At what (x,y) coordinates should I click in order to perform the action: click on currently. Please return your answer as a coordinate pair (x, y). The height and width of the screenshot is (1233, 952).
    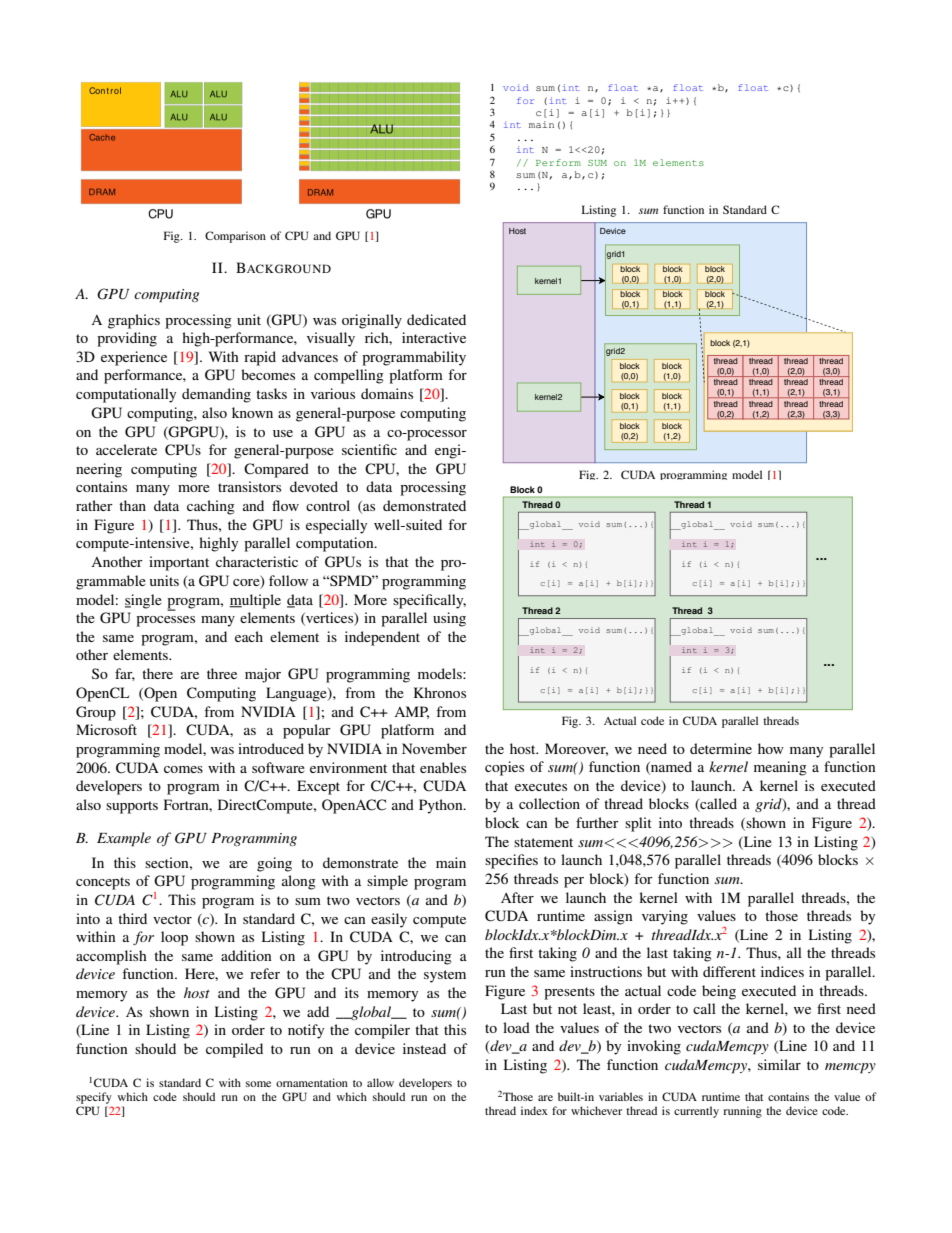
    Looking at the image, I should click on (696, 1112).
